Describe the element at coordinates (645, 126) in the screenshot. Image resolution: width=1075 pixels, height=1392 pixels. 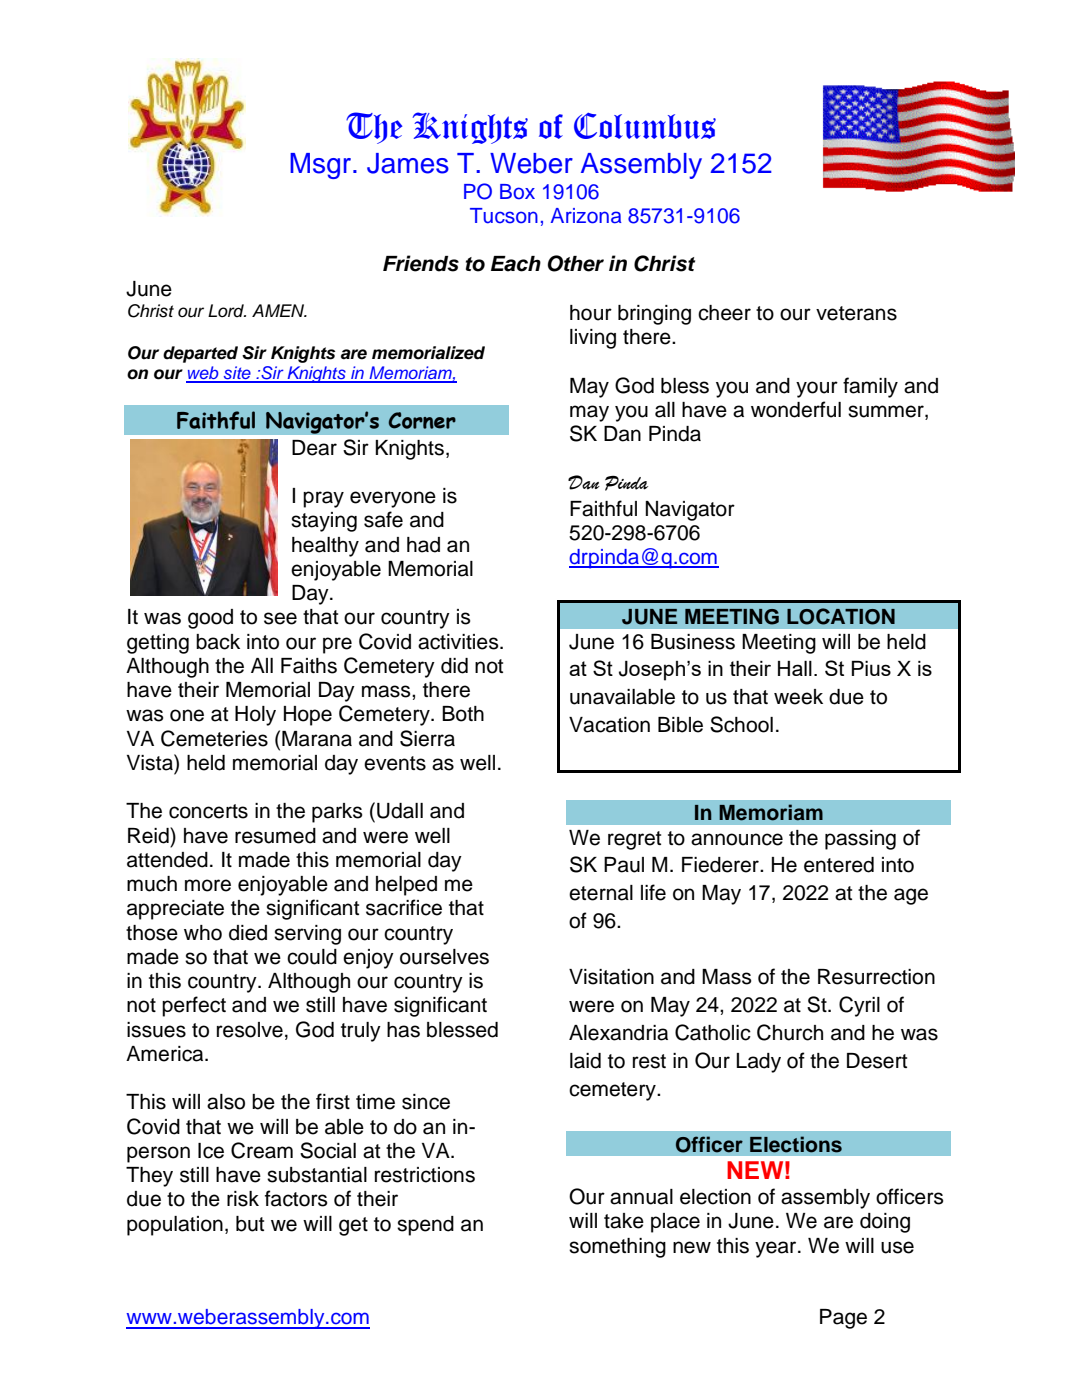
I see `Columbus` at that location.
